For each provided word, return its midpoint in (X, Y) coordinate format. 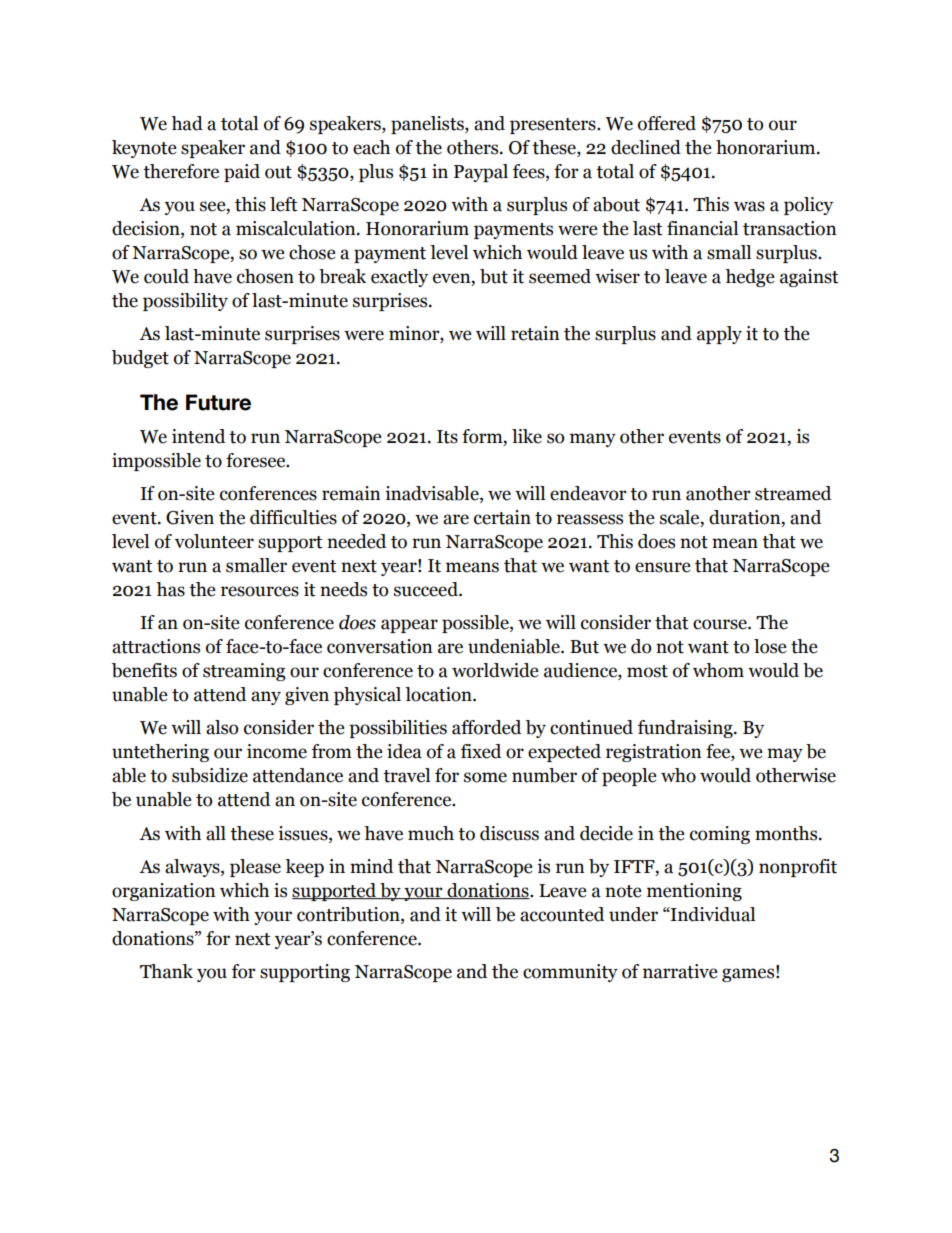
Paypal (481, 173)
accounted (562, 914)
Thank (166, 971)
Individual (712, 914)
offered (667, 123)
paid (242, 173)
